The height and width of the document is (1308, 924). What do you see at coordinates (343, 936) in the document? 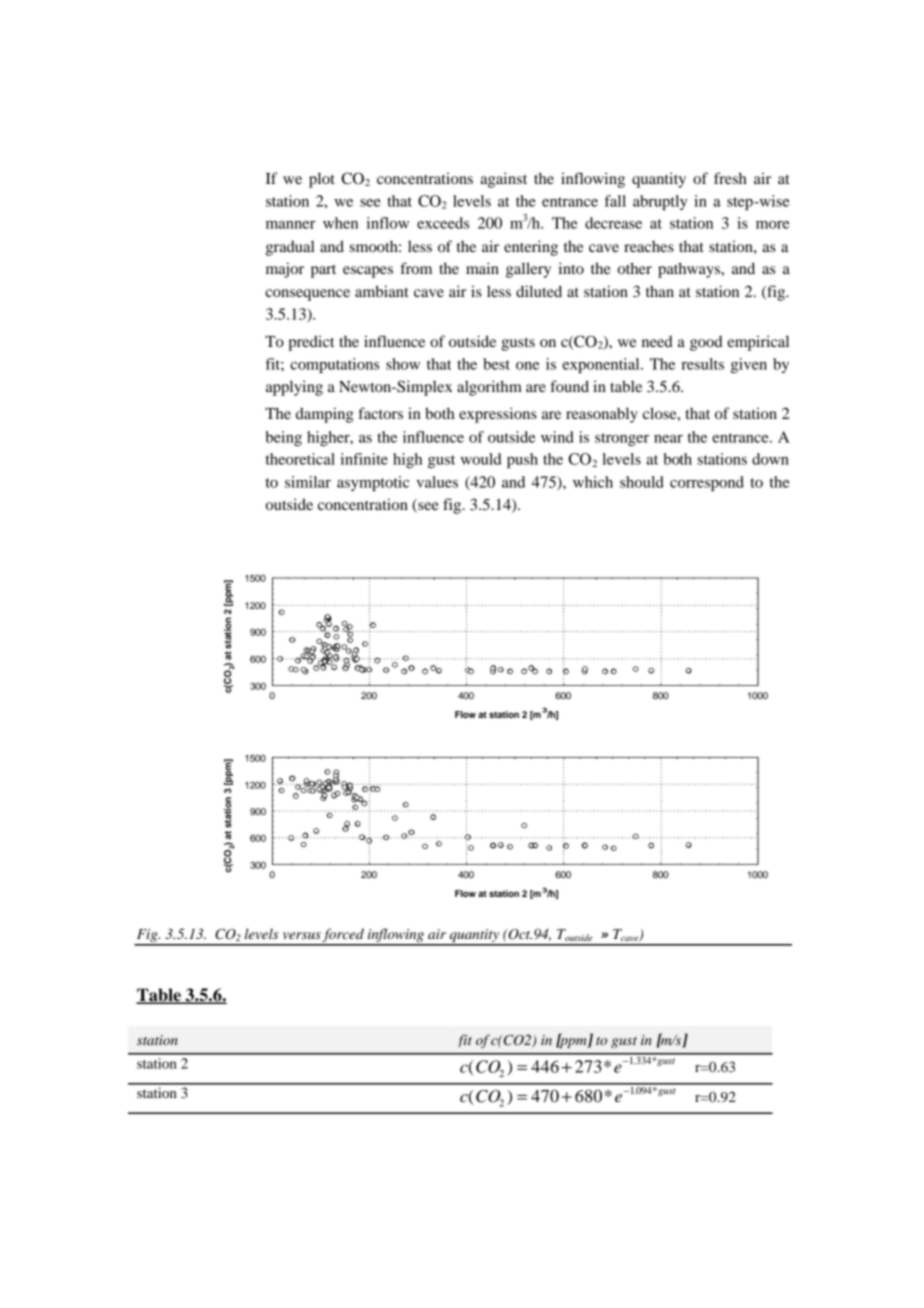
I see `forced` at bounding box center [343, 936].
